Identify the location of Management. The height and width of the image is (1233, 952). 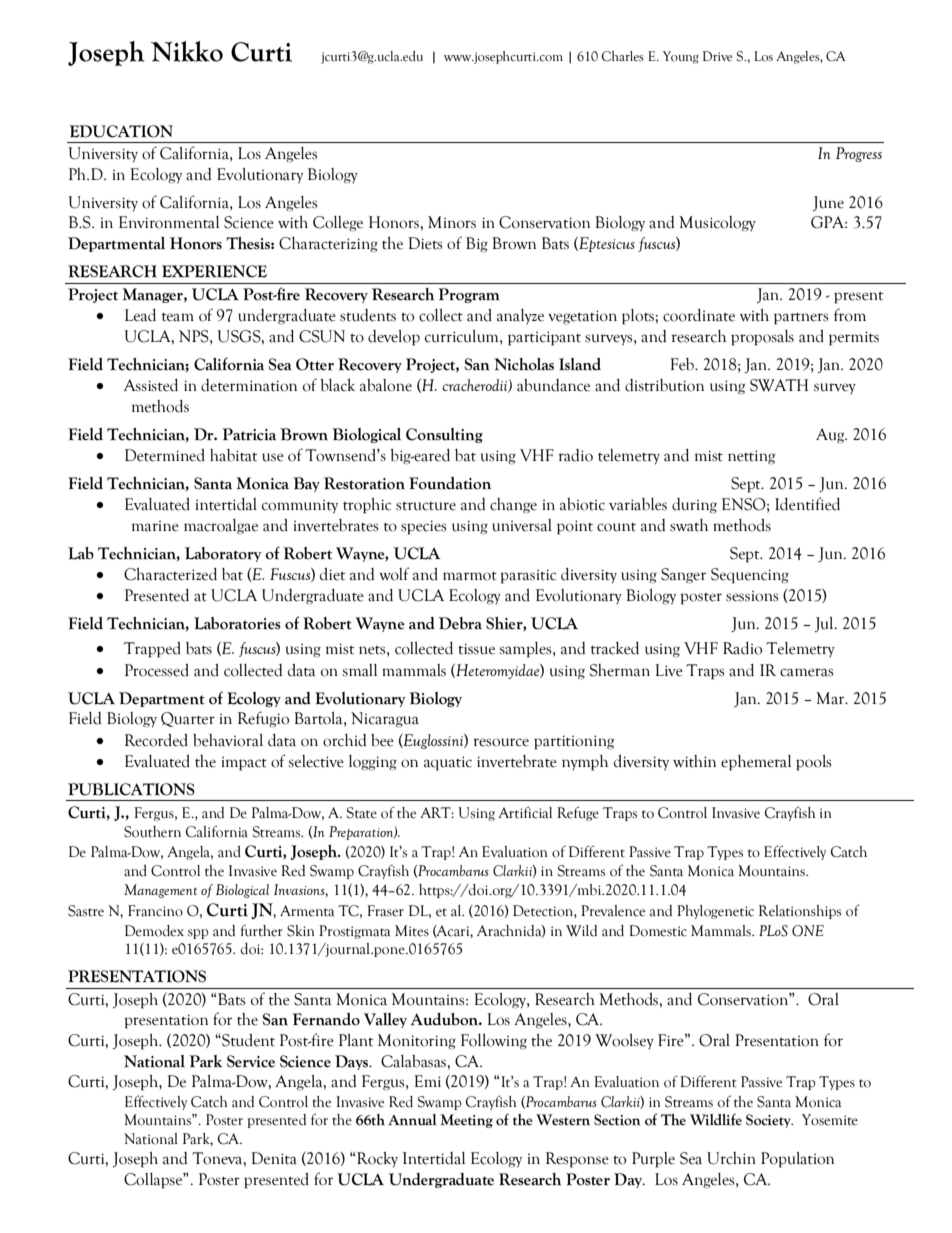
(160, 891).
